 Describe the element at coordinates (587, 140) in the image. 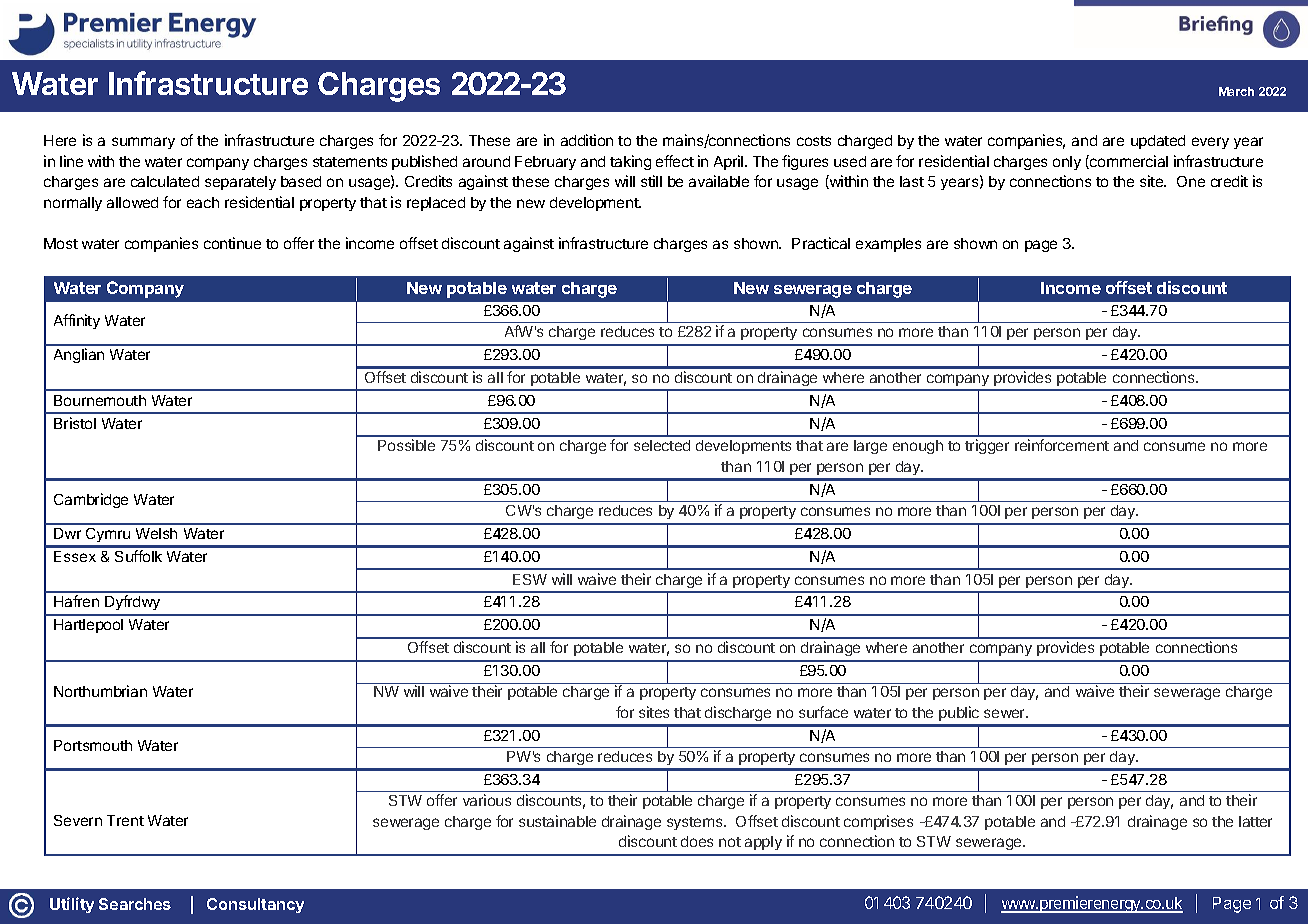

I see `addition` at that location.
